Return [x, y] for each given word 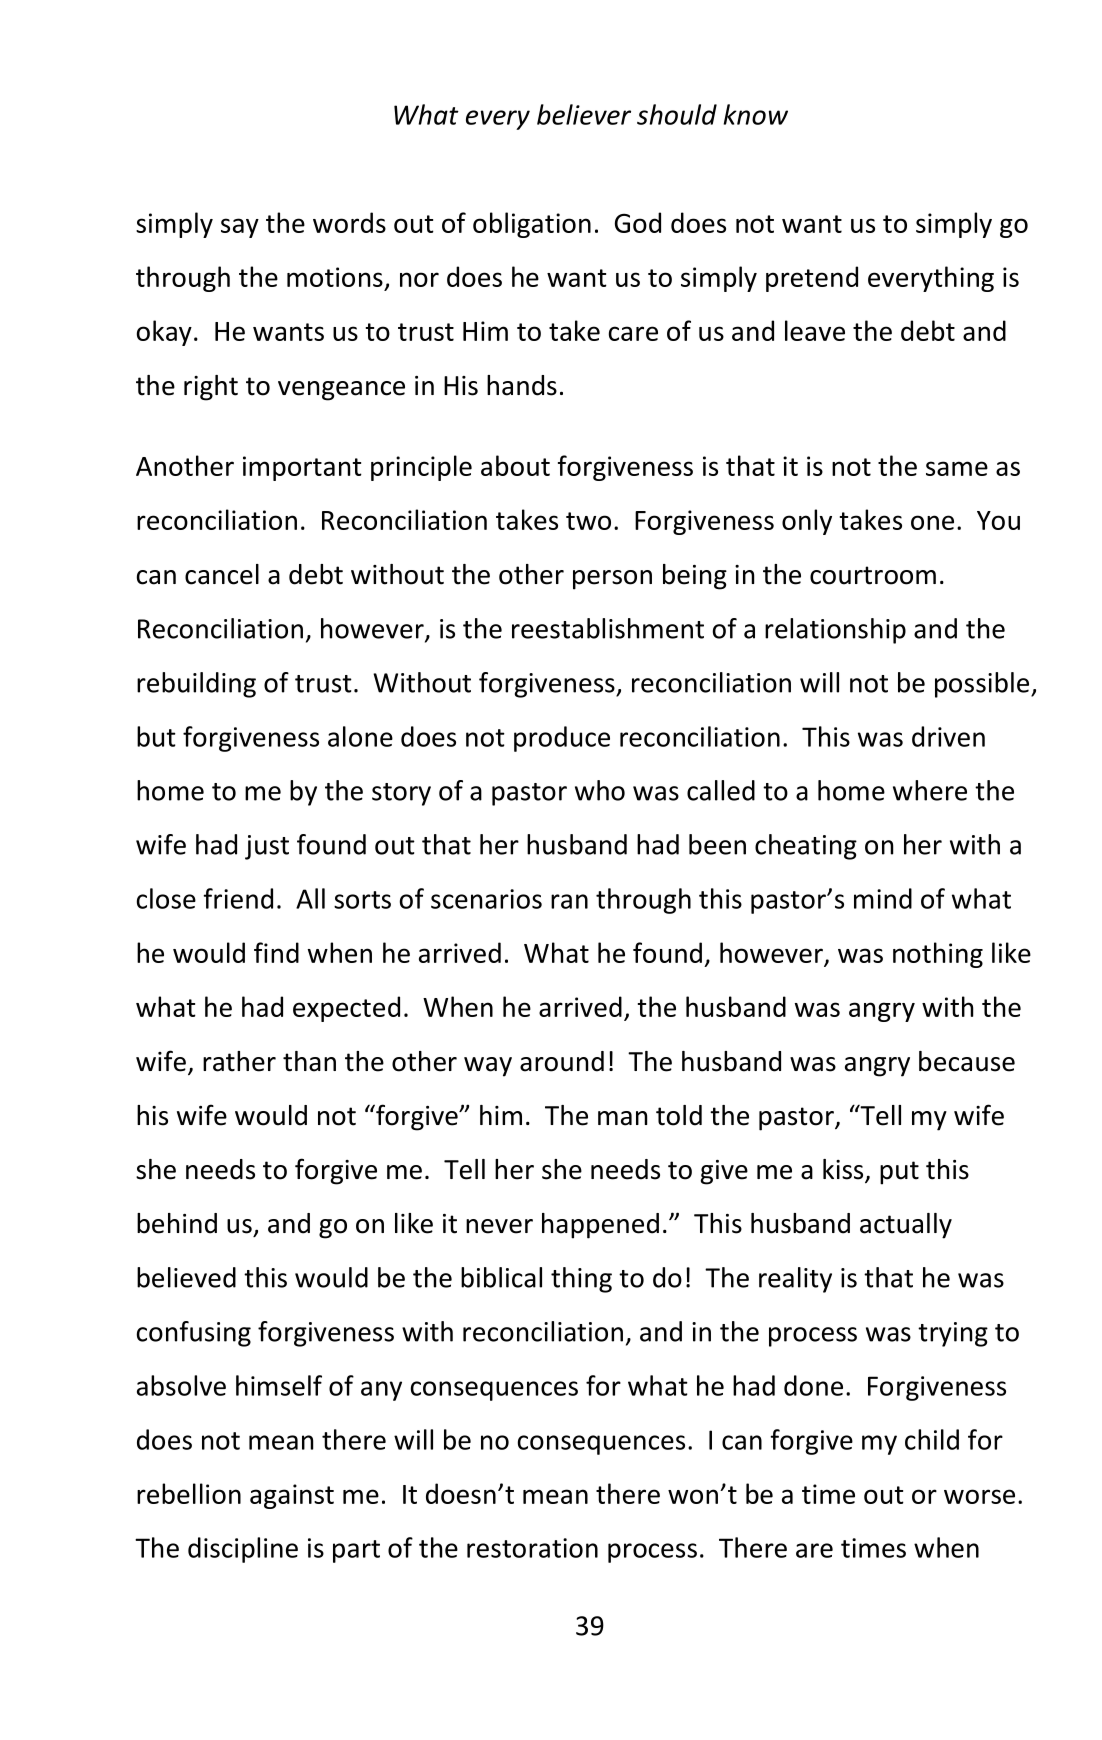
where [930, 790]
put [899, 1173]
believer [584, 114]
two [588, 521]
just [267, 847]
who [600, 790]
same [957, 468]
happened [600, 1226]
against [292, 1496]
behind [177, 1223]
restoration [532, 1548]
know [755, 114]
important [302, 468]
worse [979, 1496]
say [240, 228]
